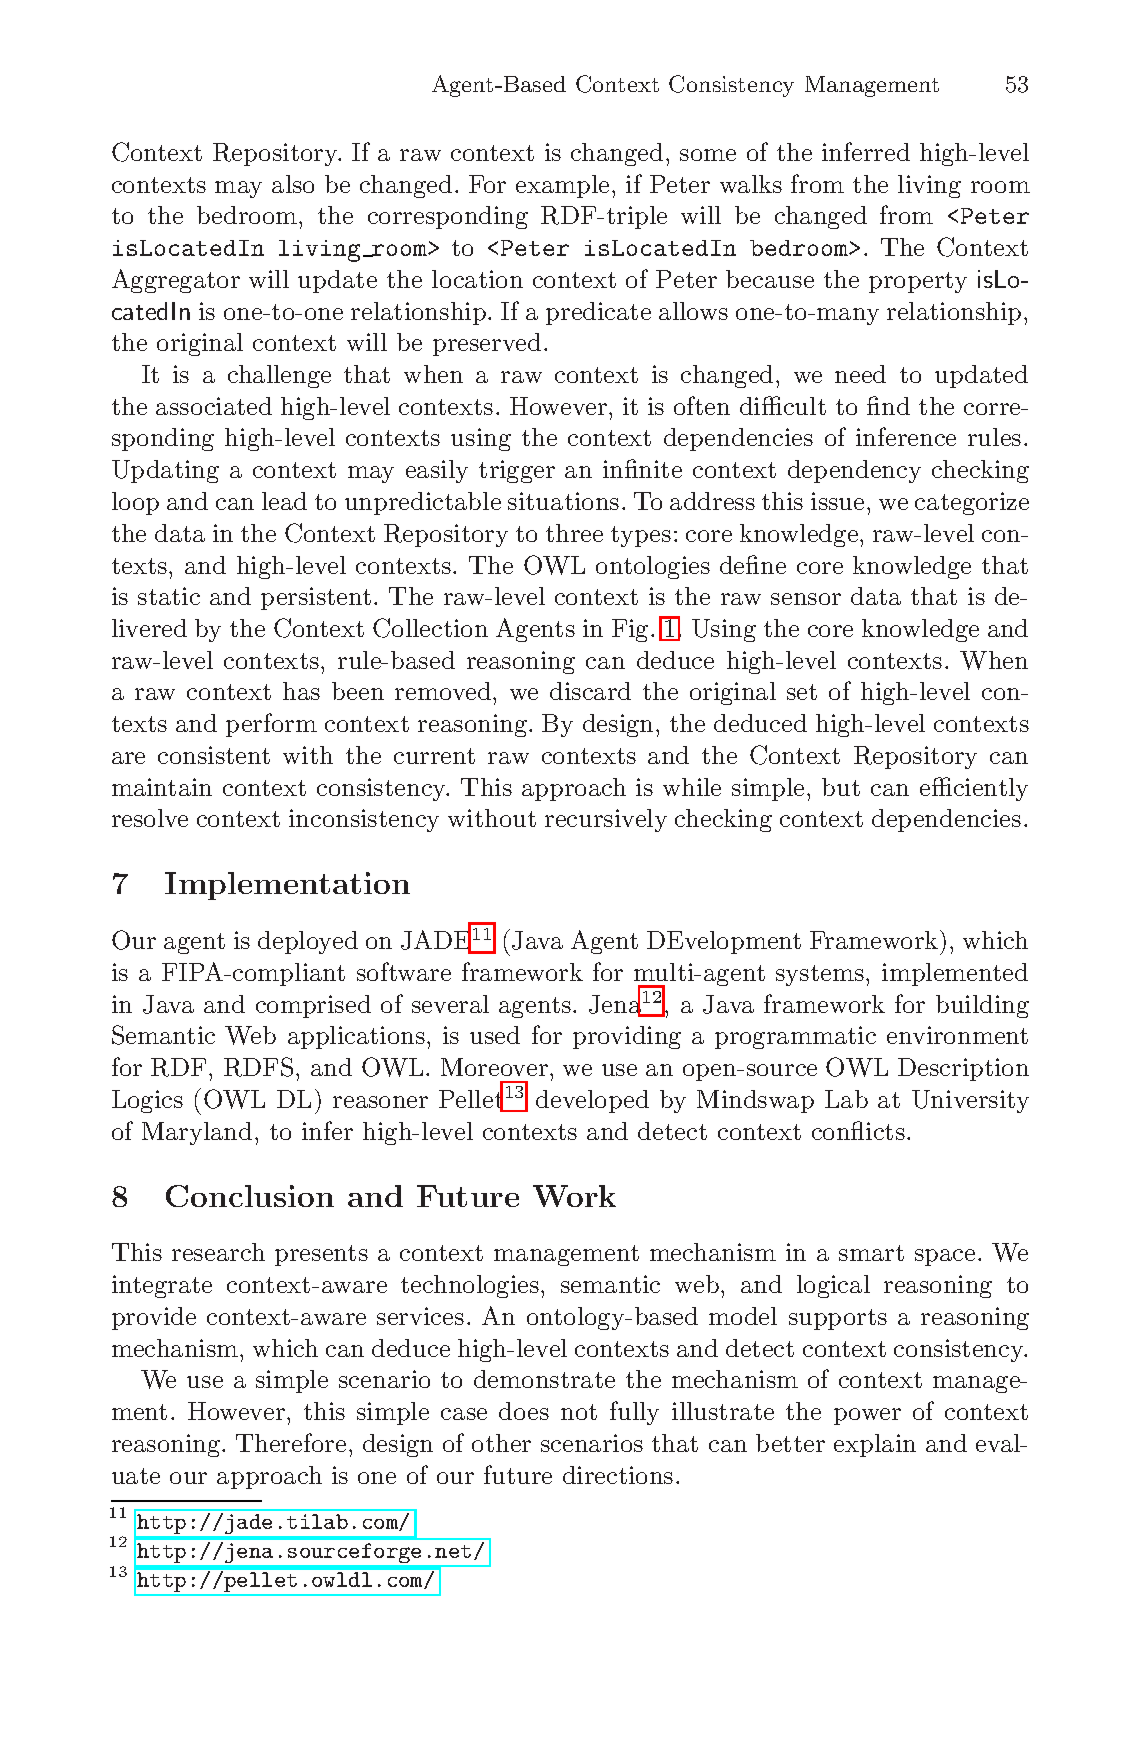 This image has height=1752, width=1142. I want to click on systems, so click(820, 975).
